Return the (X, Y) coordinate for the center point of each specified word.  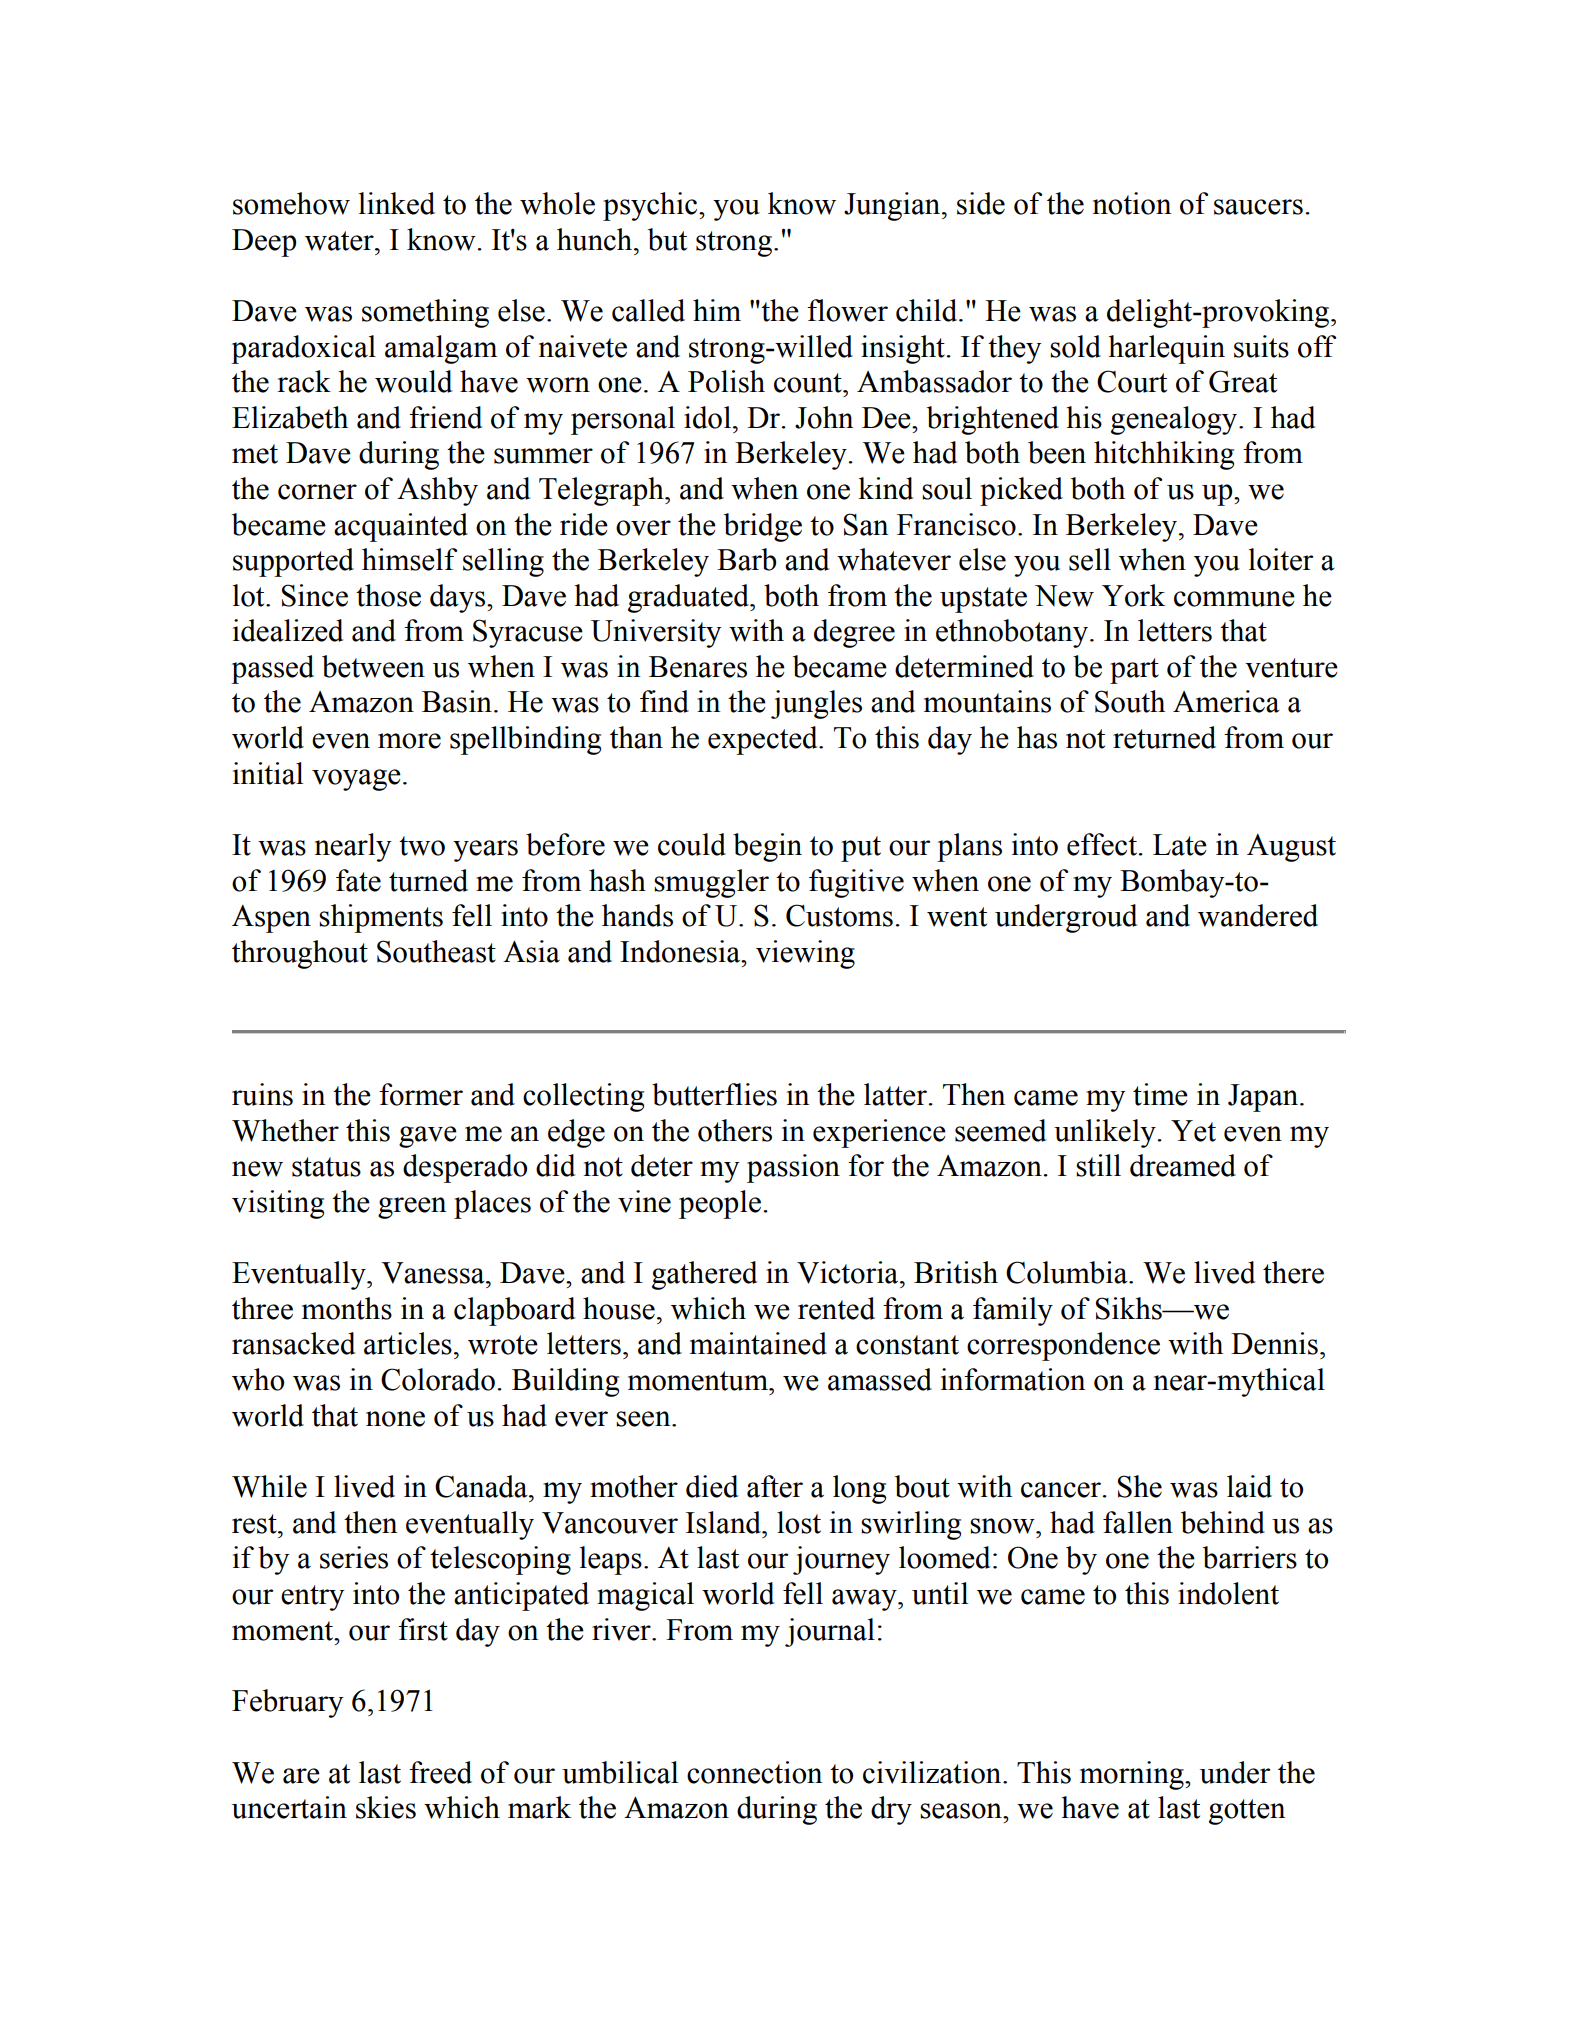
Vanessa (434, 1273)
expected (764, 740)
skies (386, 1807)
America (1226, 701)
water (340, 241)
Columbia (1068, 1272)
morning (1133, 1775)
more (409, 741)
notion (1132, 203)
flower (847, 310)
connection (754, 1772)
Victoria (849, 1272)
